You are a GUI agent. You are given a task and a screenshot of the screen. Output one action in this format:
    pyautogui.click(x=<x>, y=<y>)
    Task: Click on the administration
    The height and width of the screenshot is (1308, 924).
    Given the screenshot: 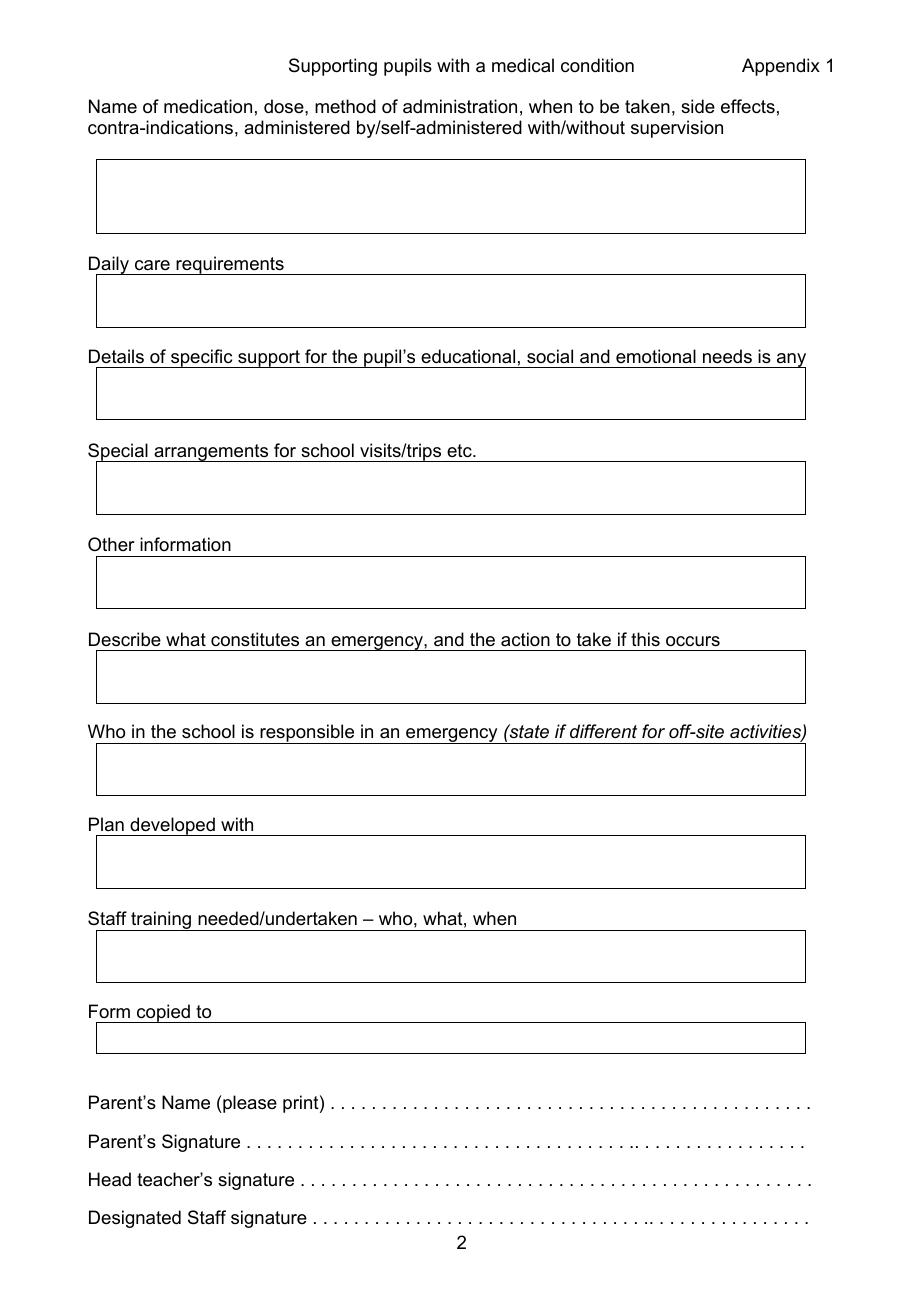 What is the action you would take?
    pyautogui.click(x=460, y=106)
